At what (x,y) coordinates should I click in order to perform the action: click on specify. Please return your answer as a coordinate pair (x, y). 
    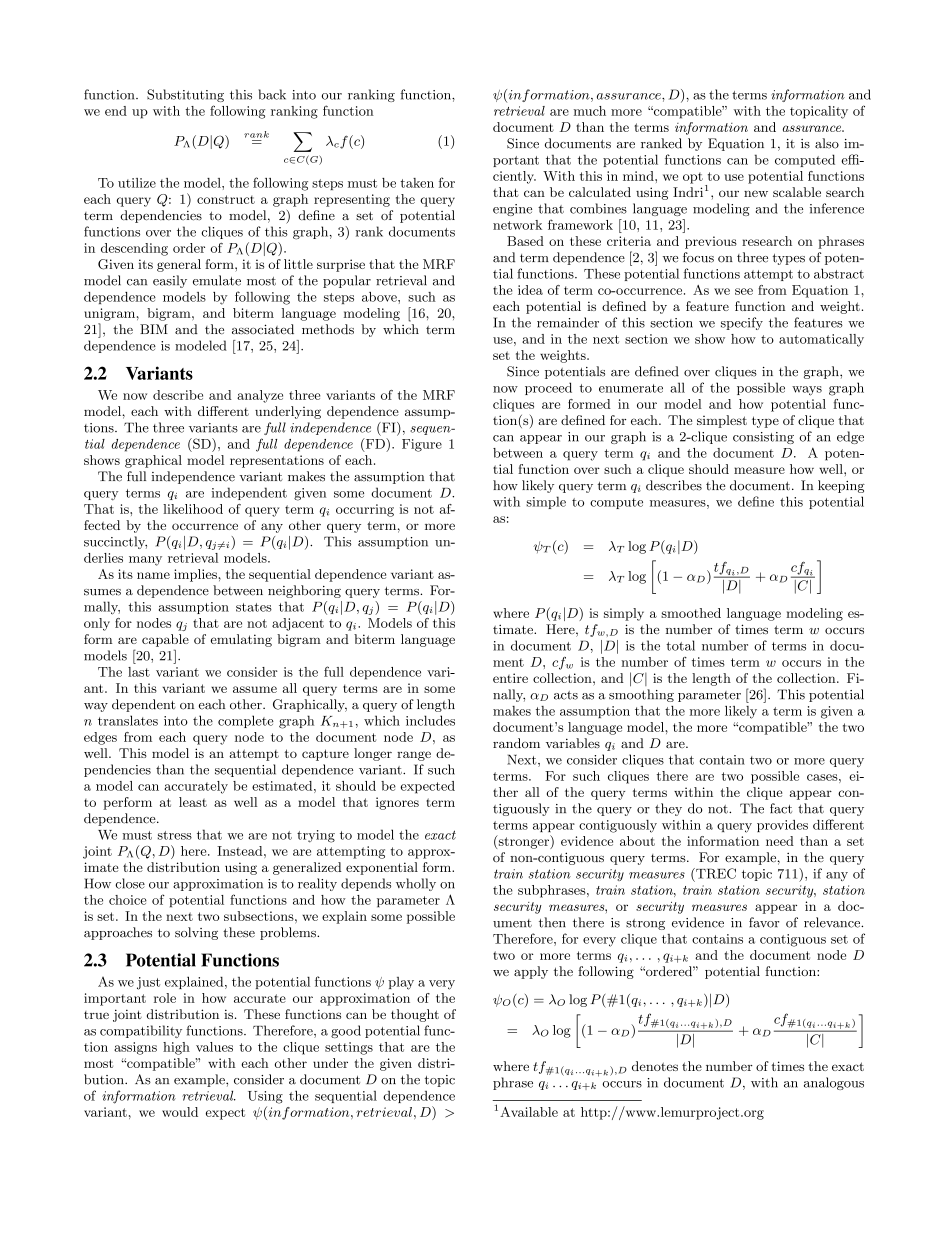
    Looking at the image, I should click on (742, 323).
